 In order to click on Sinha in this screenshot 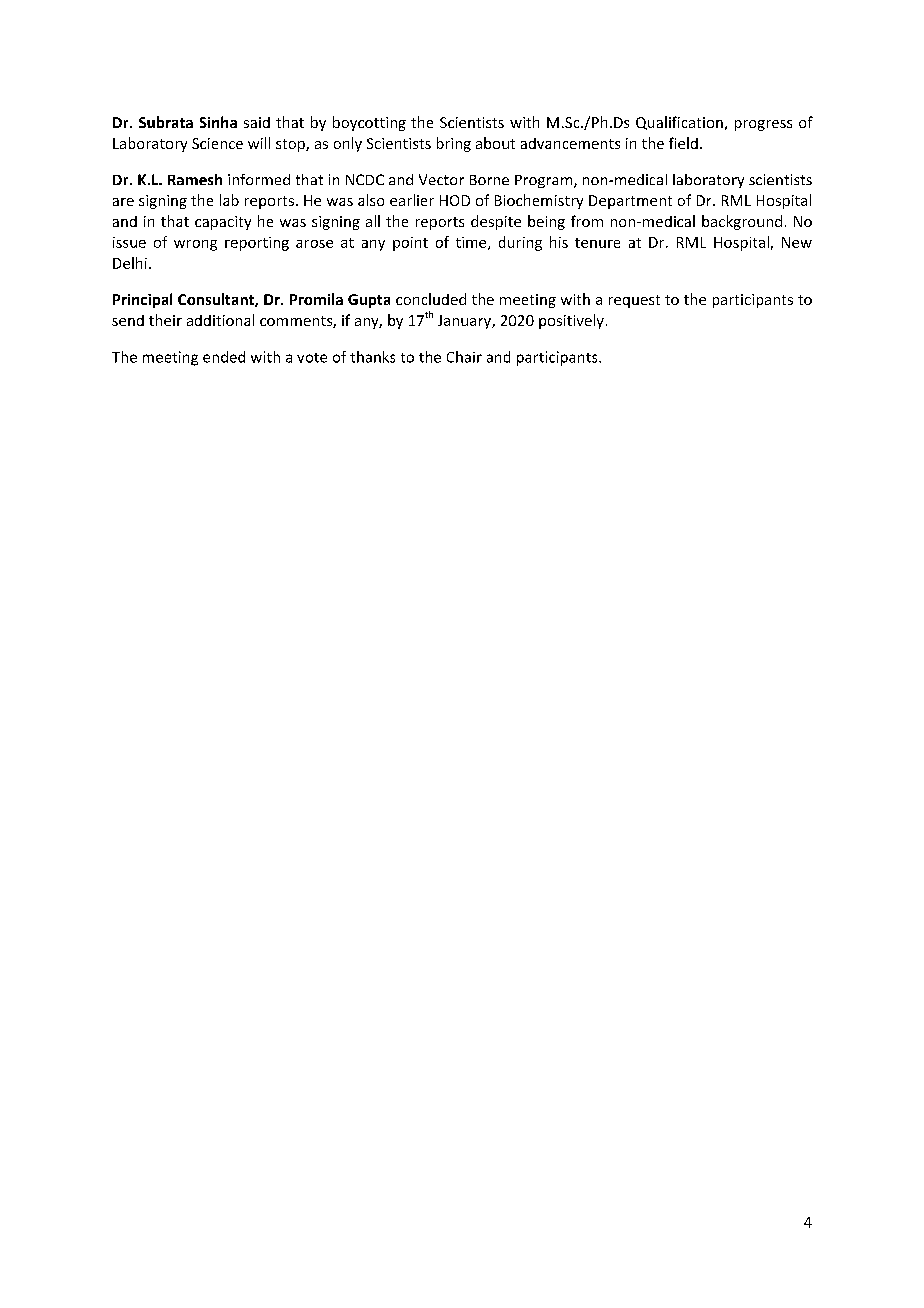, I will do `click(218, 122)`.
